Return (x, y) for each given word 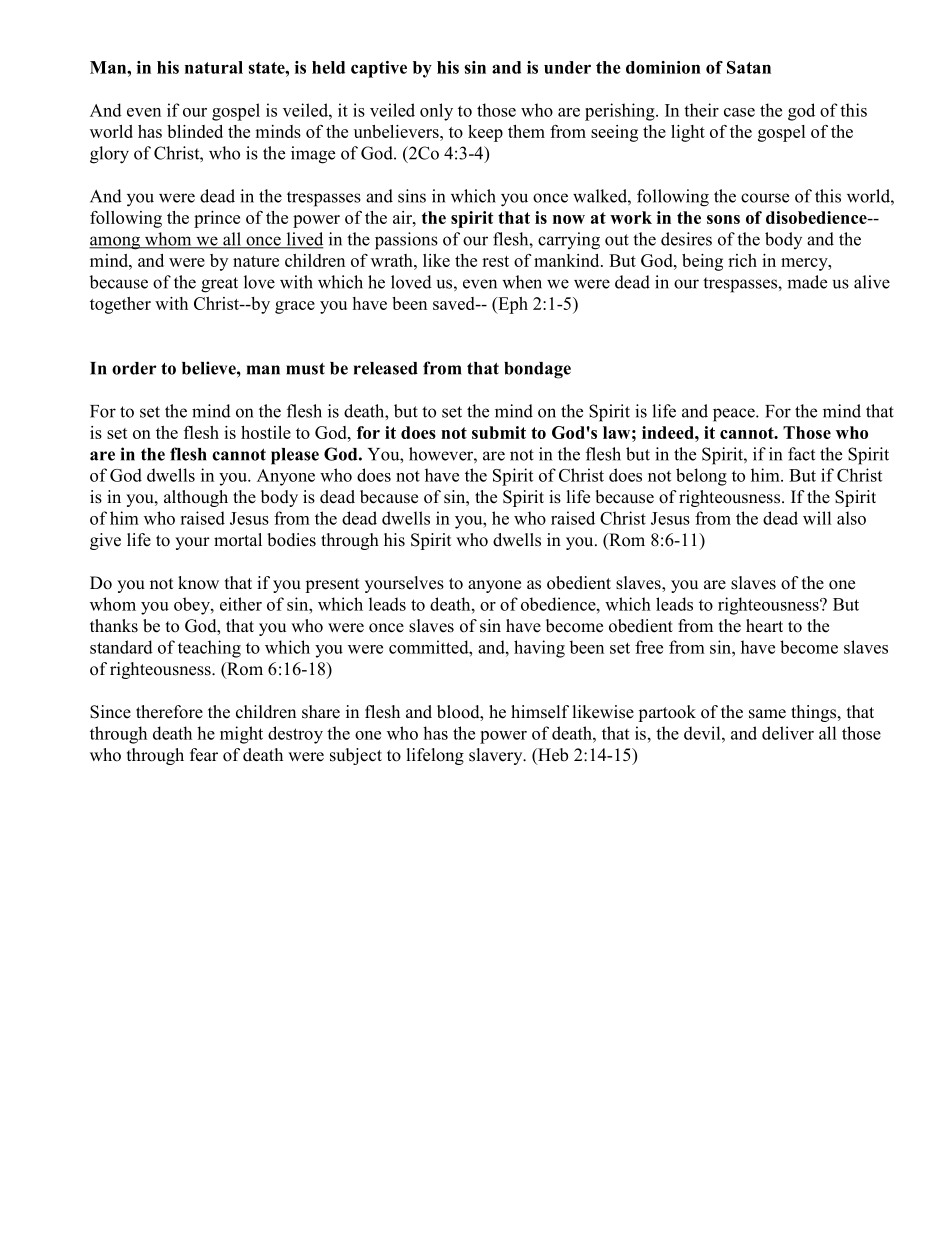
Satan (749, 67)
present (332, 585)
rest (495, 261)
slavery (497, 756)
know (198, 583)
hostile (266, 432)
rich (742, 260)
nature (256, 261)
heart (764, 626)
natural (214, 67)
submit (499, 432)
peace (735, 415)
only (436, 112)
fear (204, 755)
